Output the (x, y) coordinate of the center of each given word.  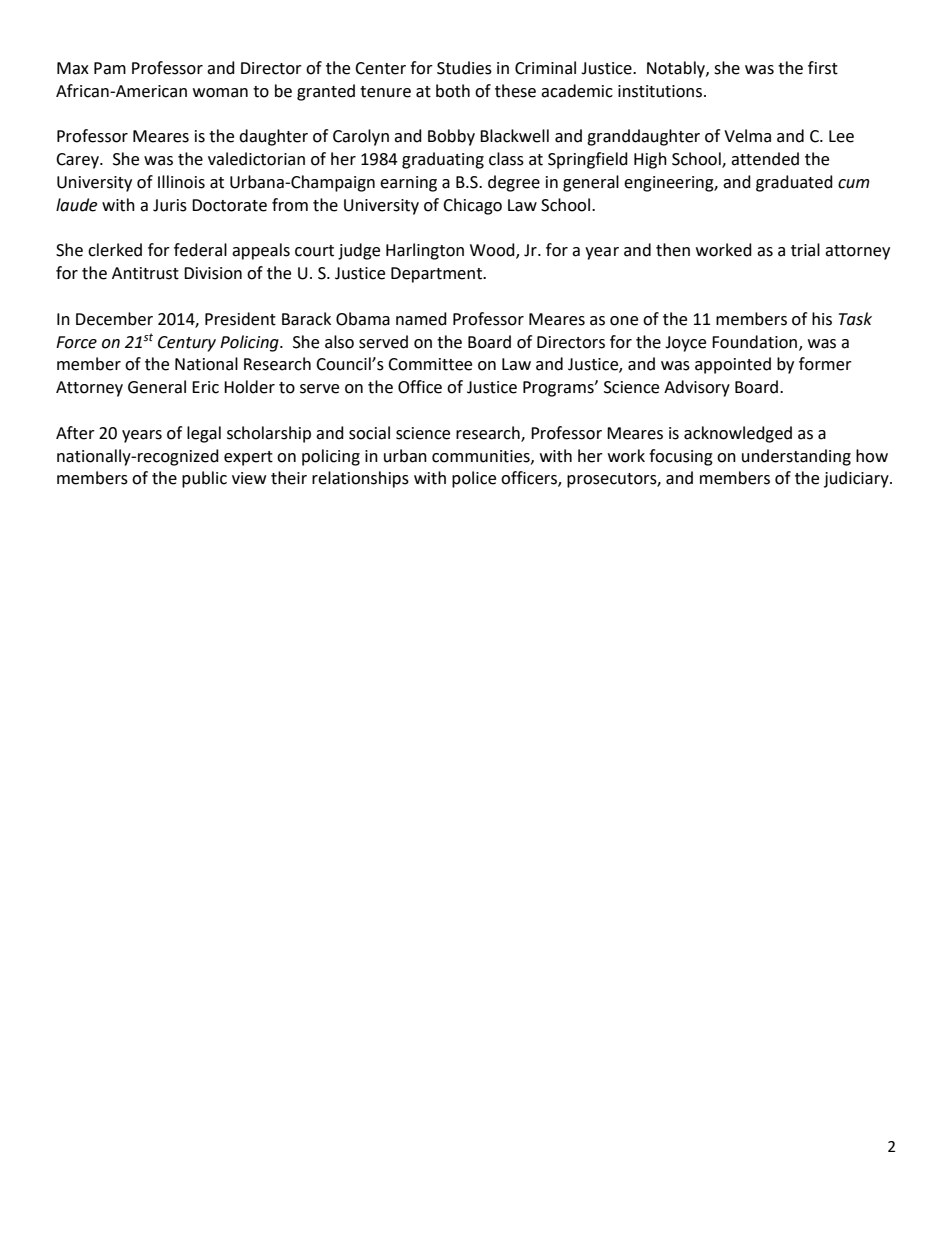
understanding (796, 457)
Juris (170, 205)
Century (187, 344)
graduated (794, 183)
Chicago (472, 206)
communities (482, 457)
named (421, 319)
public (204, 479)
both (453, 91)
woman (220, 93)
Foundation (754, 342)
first (823, 68)
